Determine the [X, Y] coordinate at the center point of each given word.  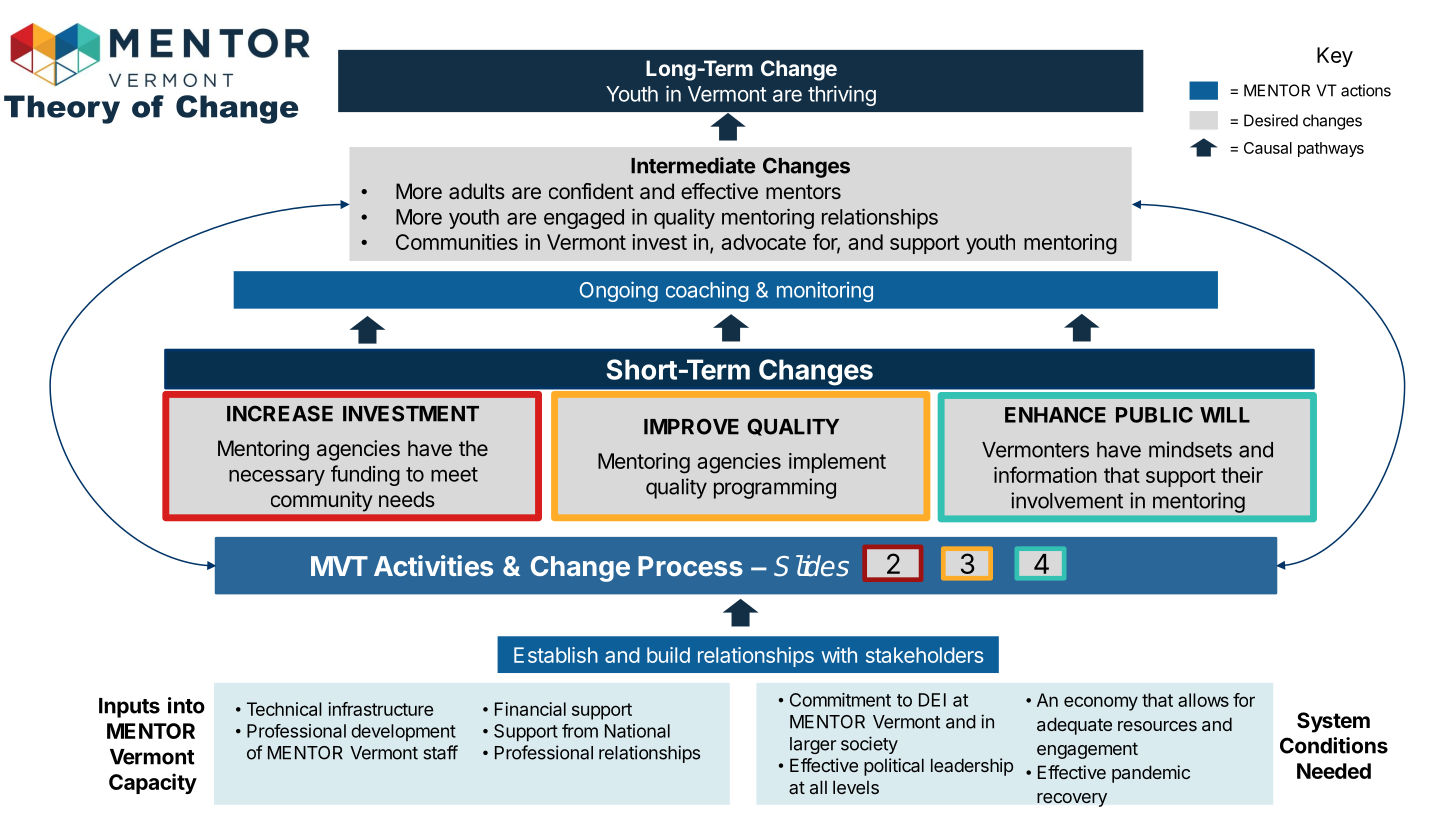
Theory [62, 109]
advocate [763, 242]
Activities [433, 565]
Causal [1268, 148]
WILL [1225, 415]
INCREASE [280, 413]
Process [690, 566]
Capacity [153, 783]
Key [1335, 57]
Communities [457, 242]
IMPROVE [691, 426]
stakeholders [924, 655]
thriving [842, 95]
